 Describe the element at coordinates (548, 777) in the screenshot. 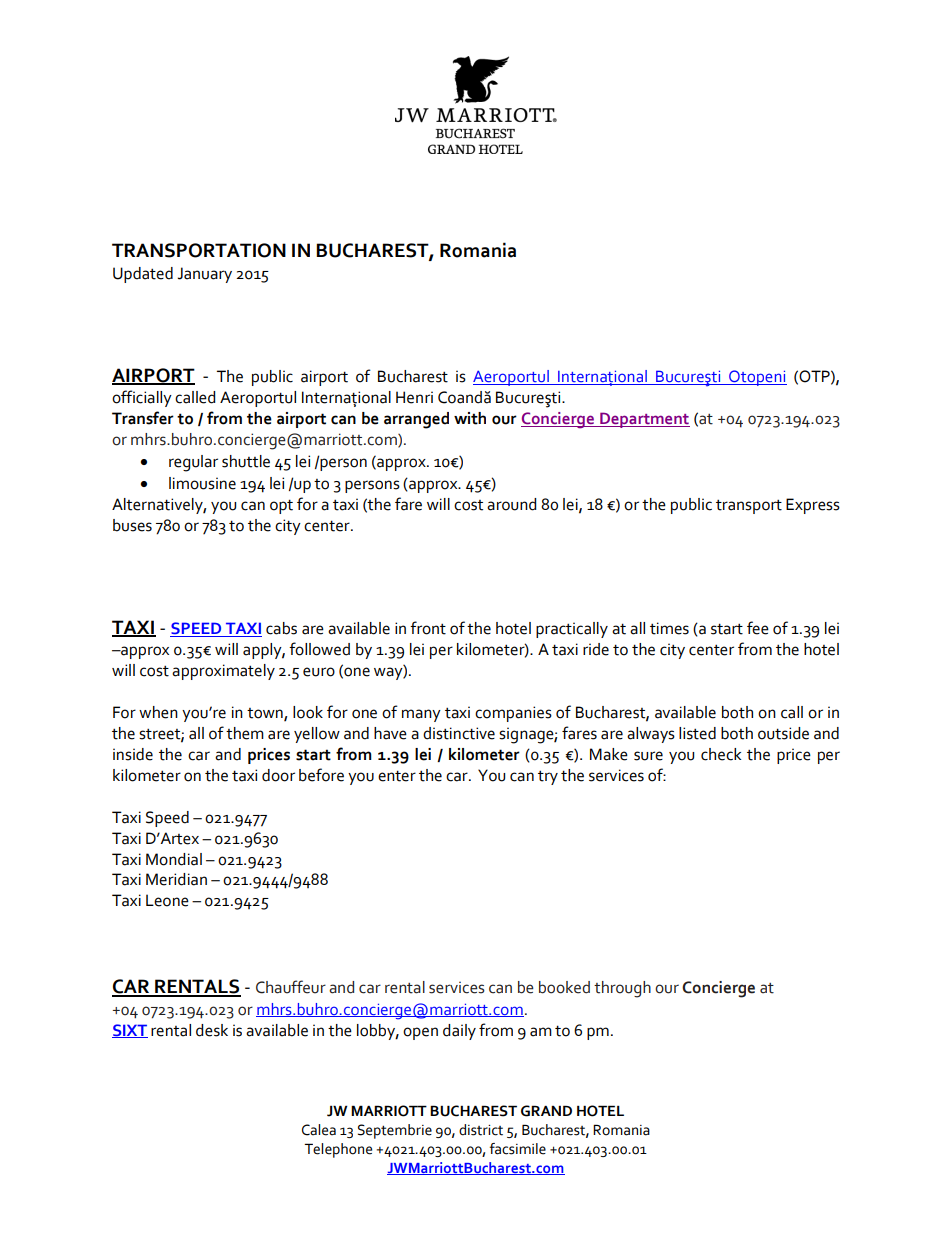

I see `try` at that location.
